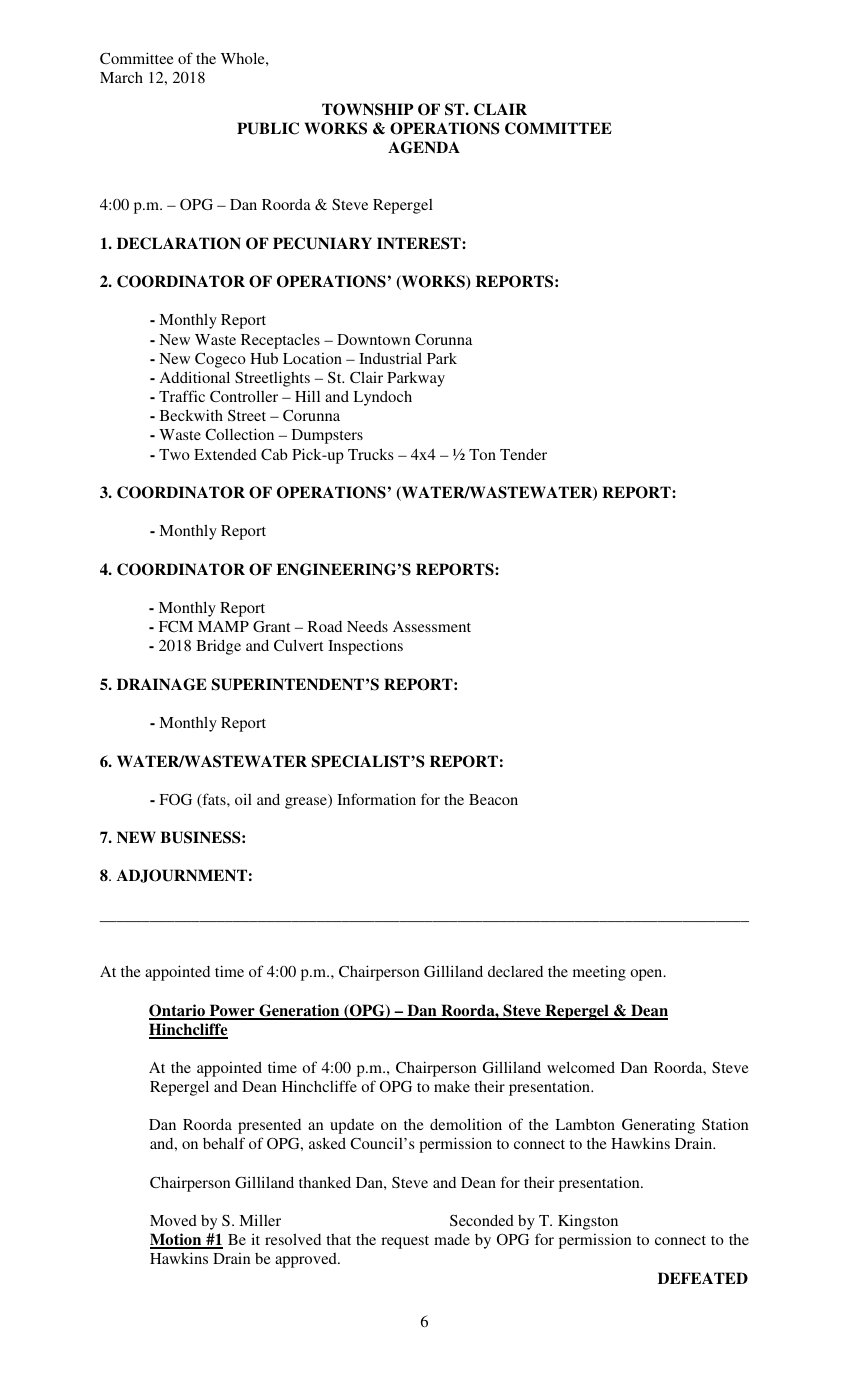 This page has width=849, height=1400. Describe the element at coordinates (452, 1086) in the page. I see `make` at that location.
